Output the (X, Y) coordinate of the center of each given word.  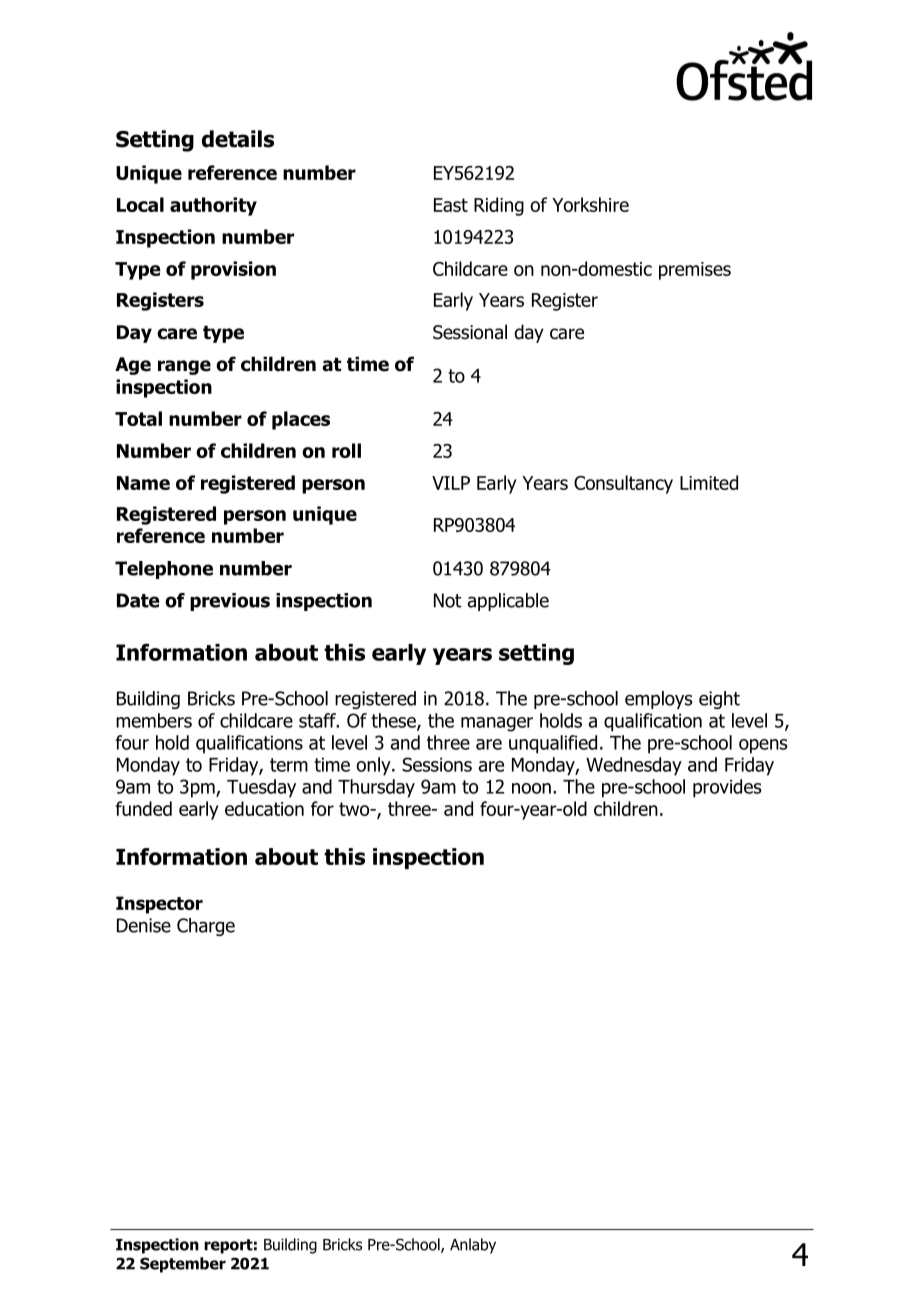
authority (213, 206)
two (355, 809)
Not (448, 600)
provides (727, 788)
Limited (709, 482)
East (451, 205)
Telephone (164, 570)
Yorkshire (590, 204)
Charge (206, 927)
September (183, 1265)
